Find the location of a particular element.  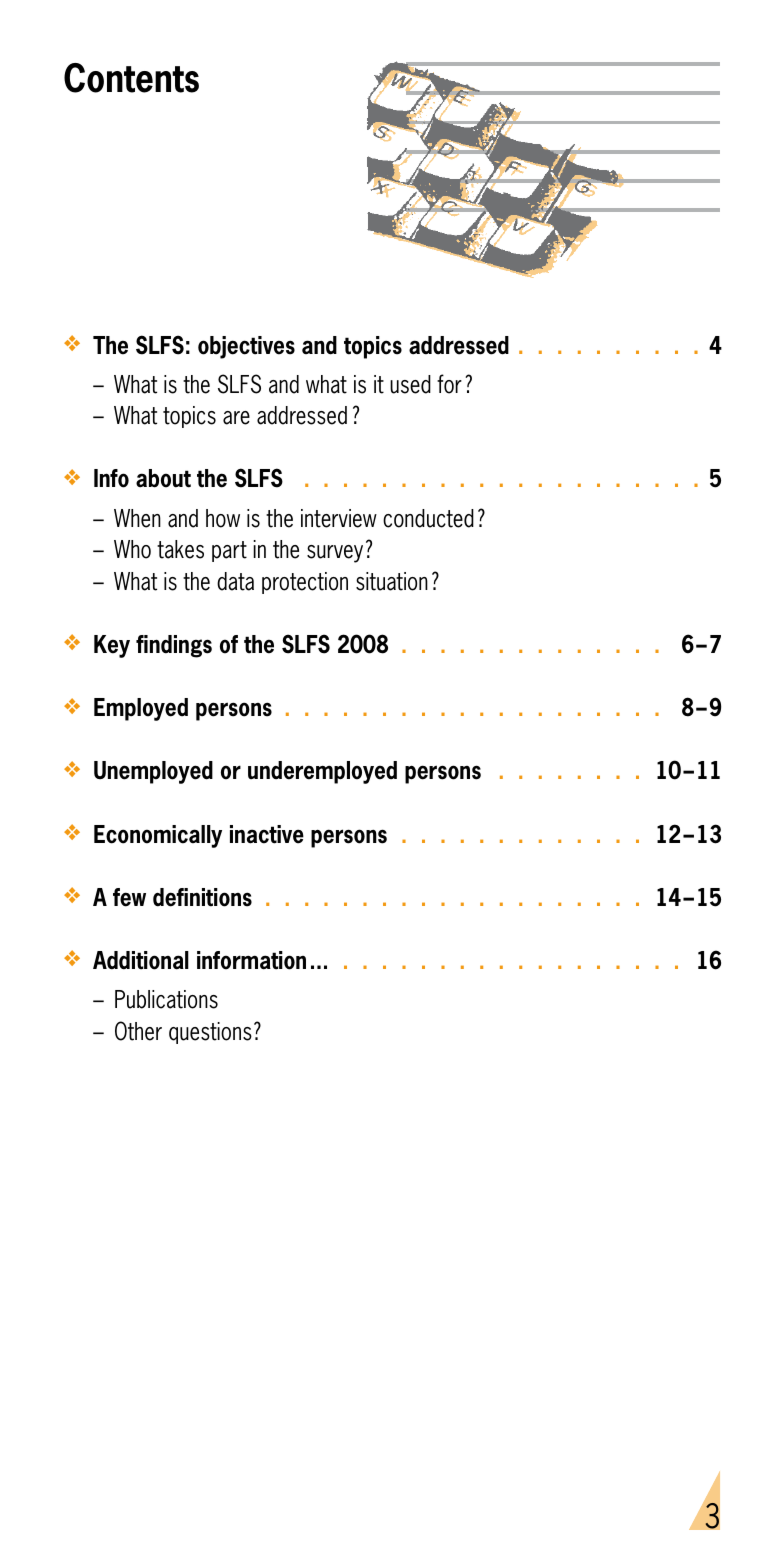

findings is located at coordinates (174, 646).
